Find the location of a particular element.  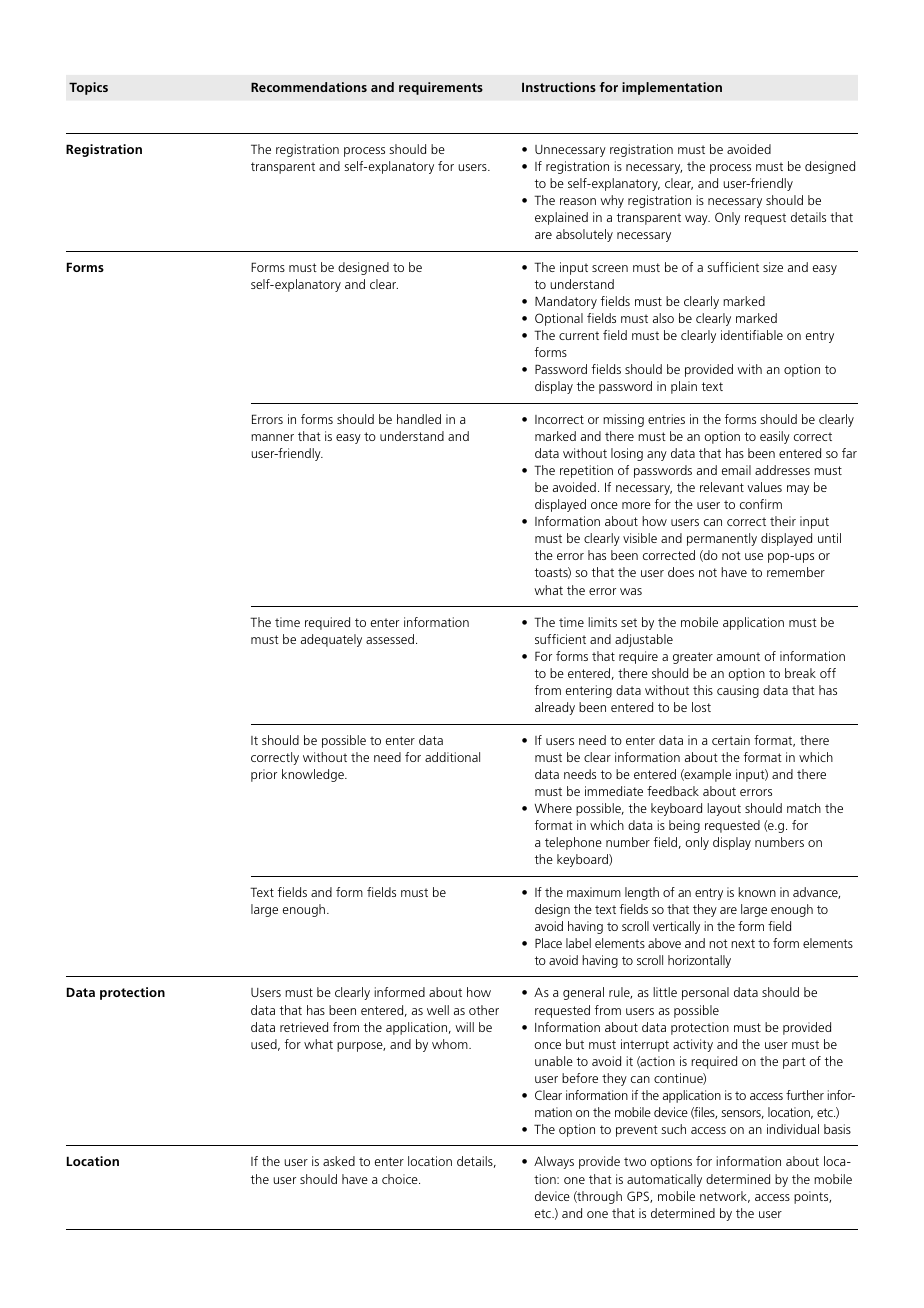

Topics is located at coordinates (88, 88).
